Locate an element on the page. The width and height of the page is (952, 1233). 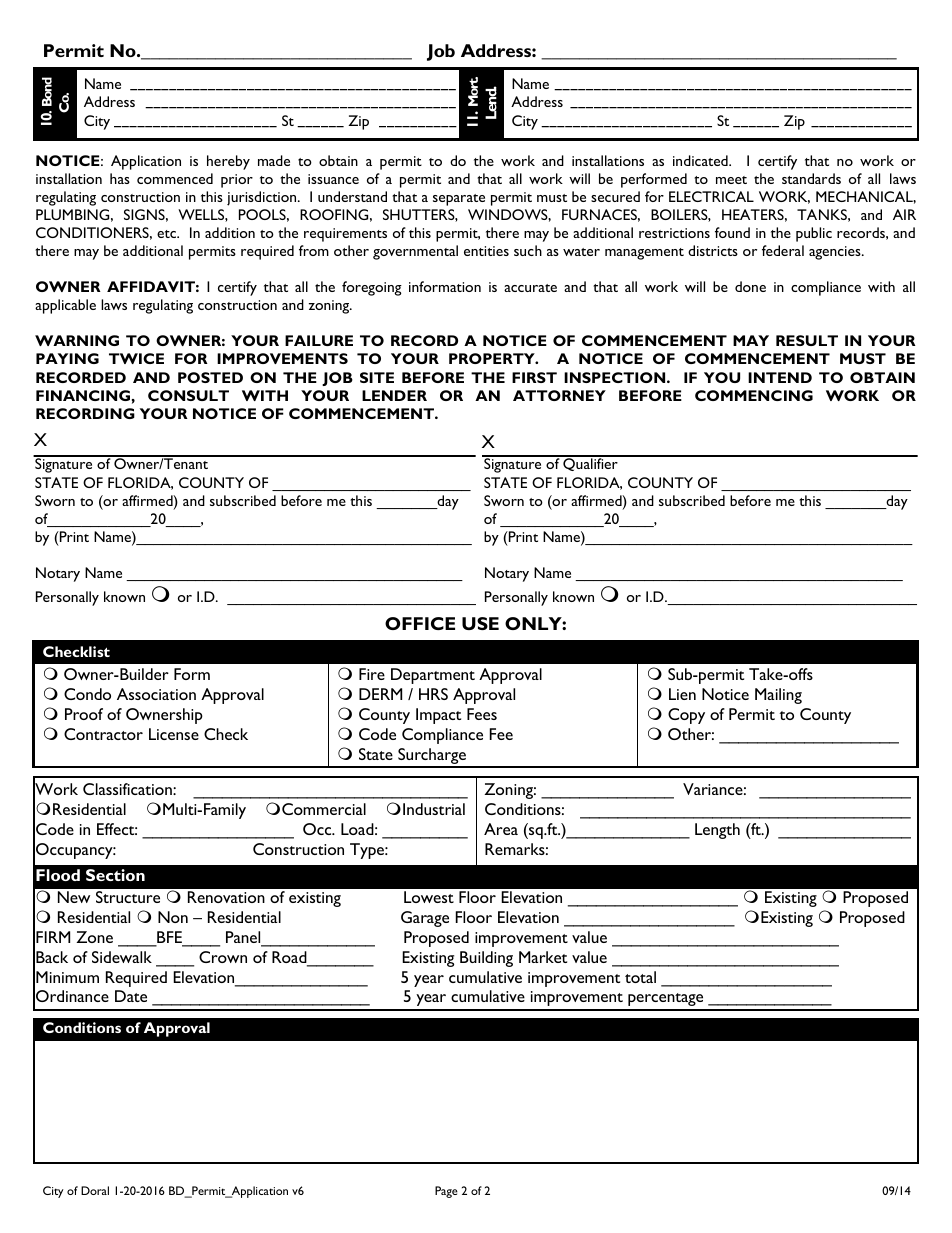
Section is located at coordinates (115, 875).
